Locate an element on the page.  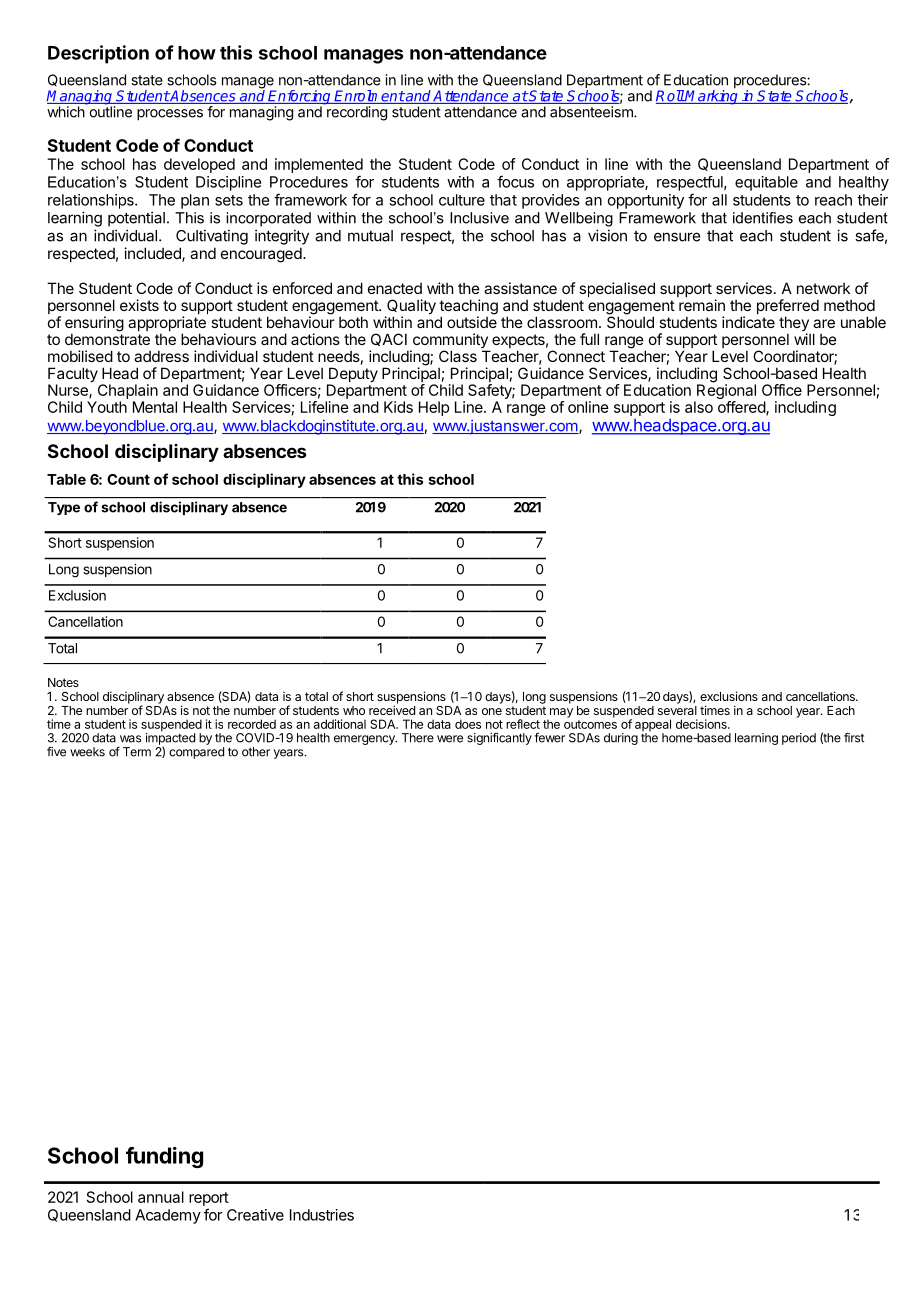
processes is located at coordinates (170, 115).
